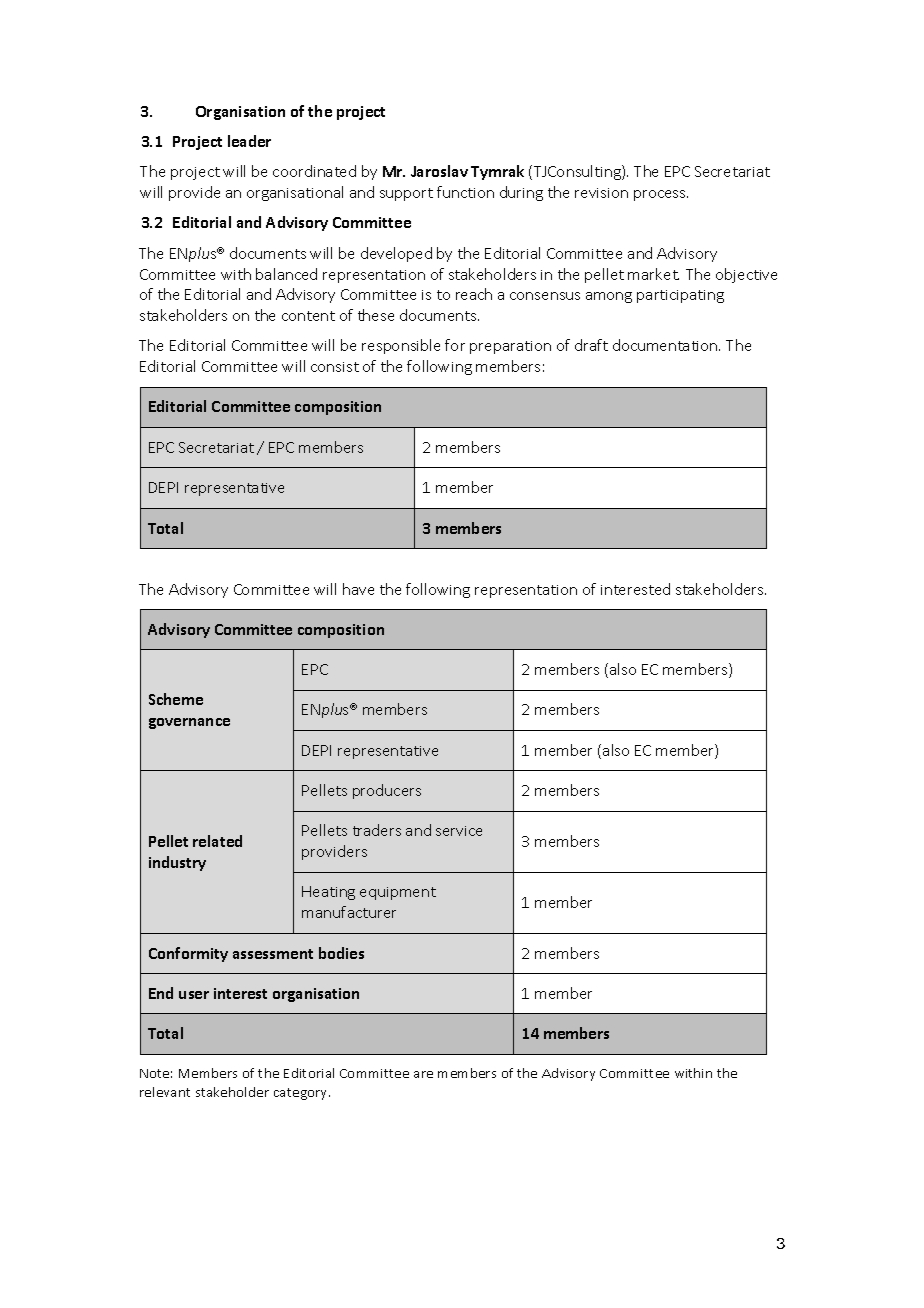 This document has width=924, height=1308. I want to click on producers, so click(387, 791).
